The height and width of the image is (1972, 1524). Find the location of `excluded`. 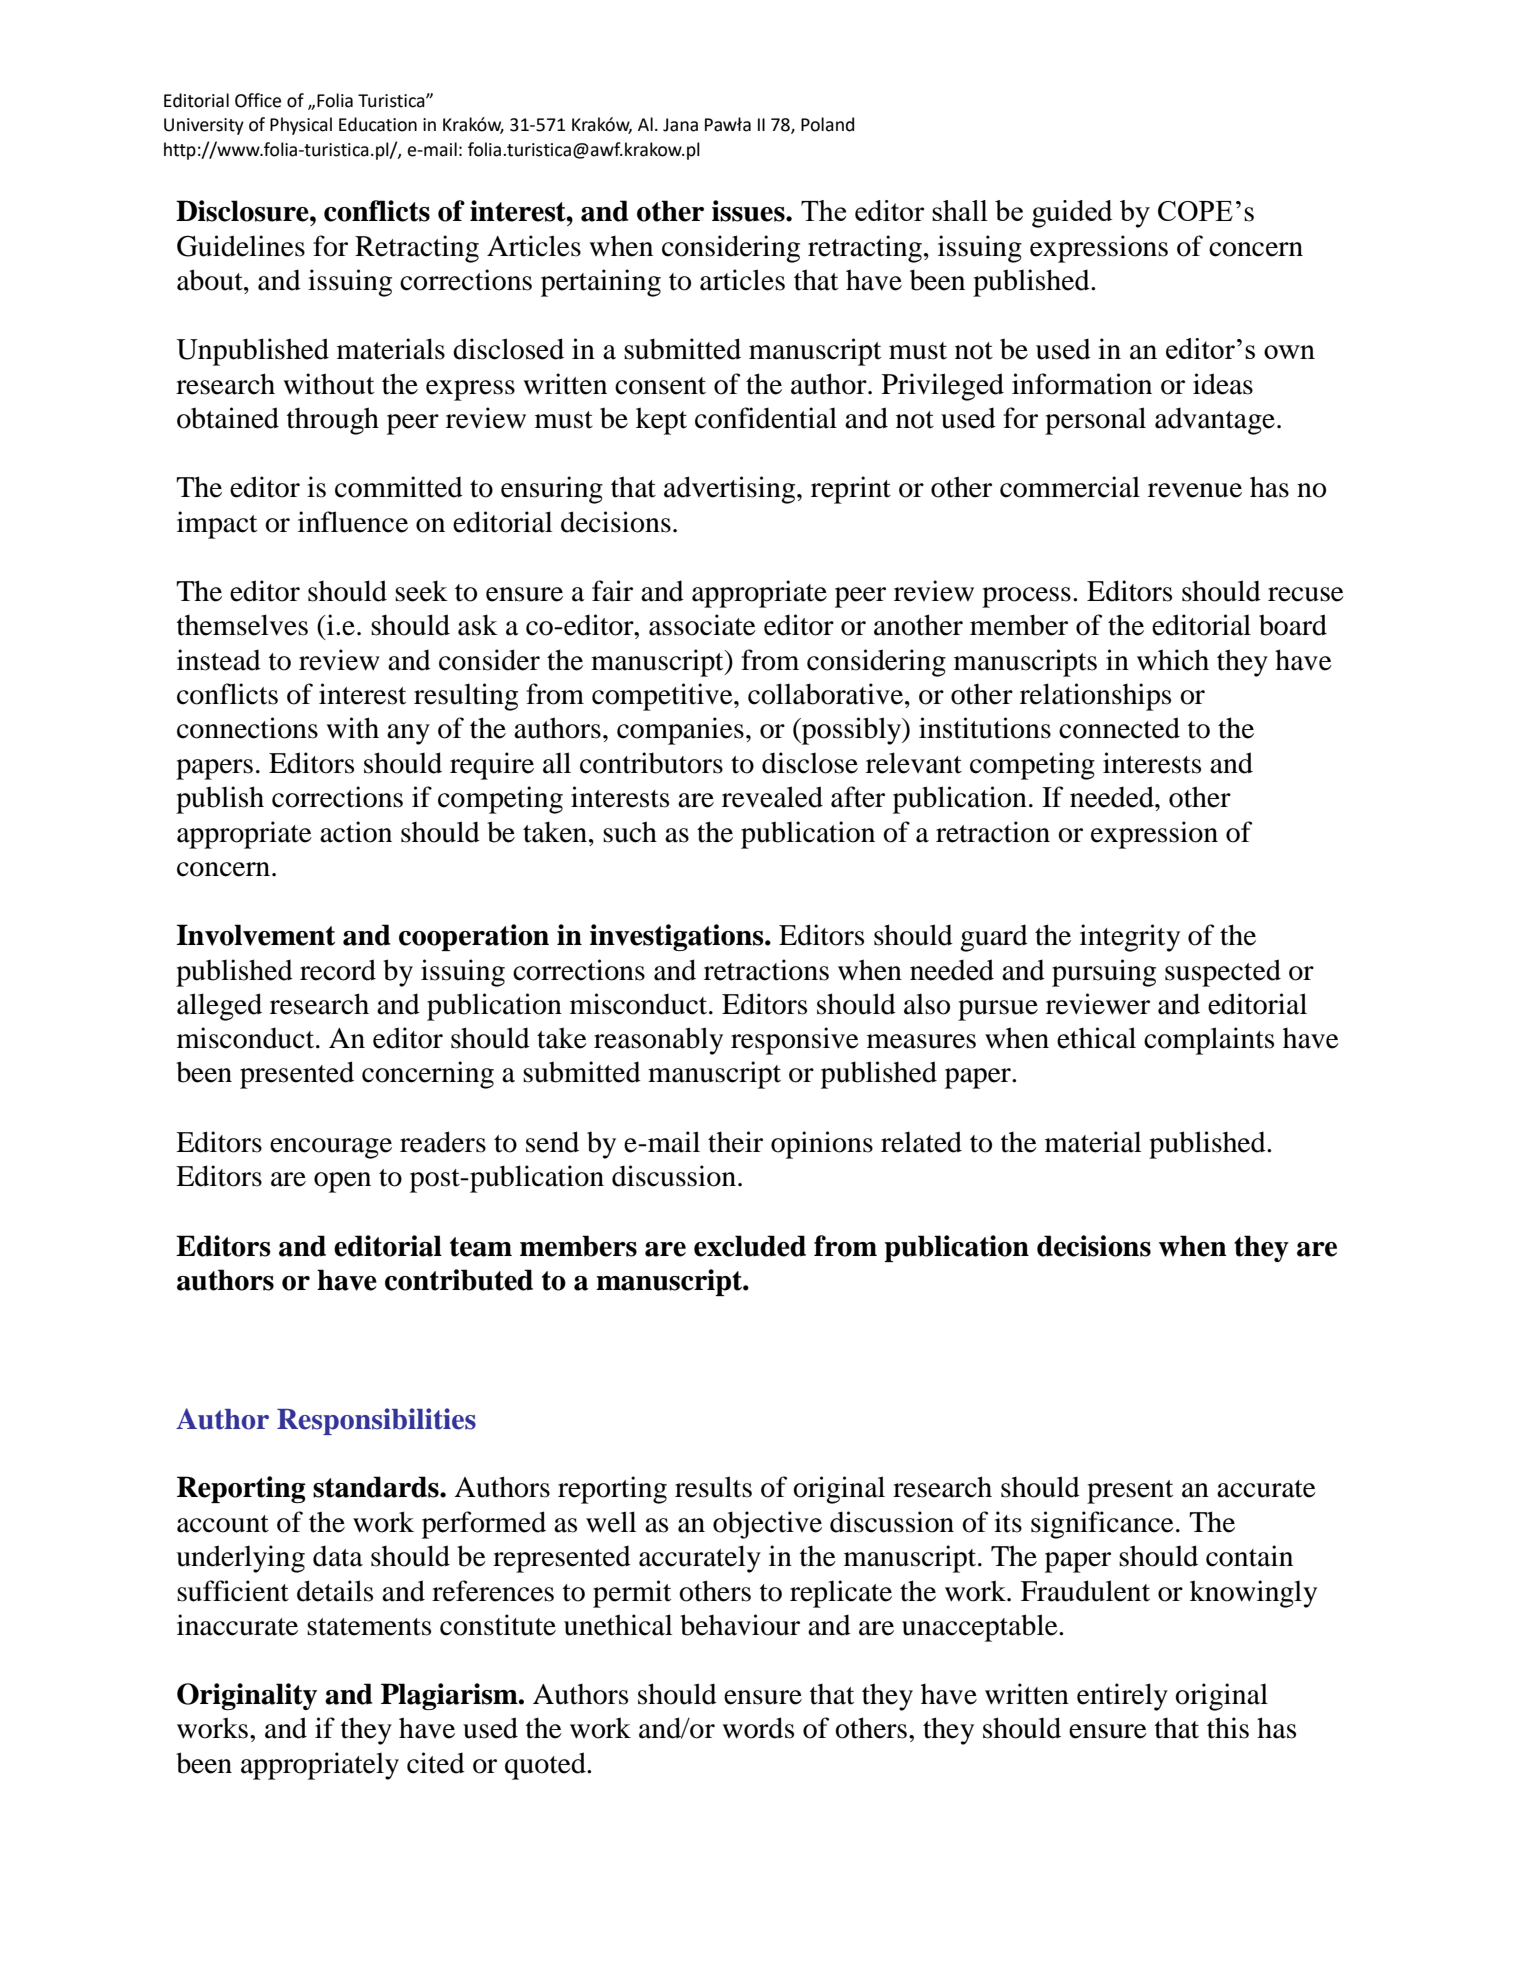

excluded is located at coordinates (750, 1246).
